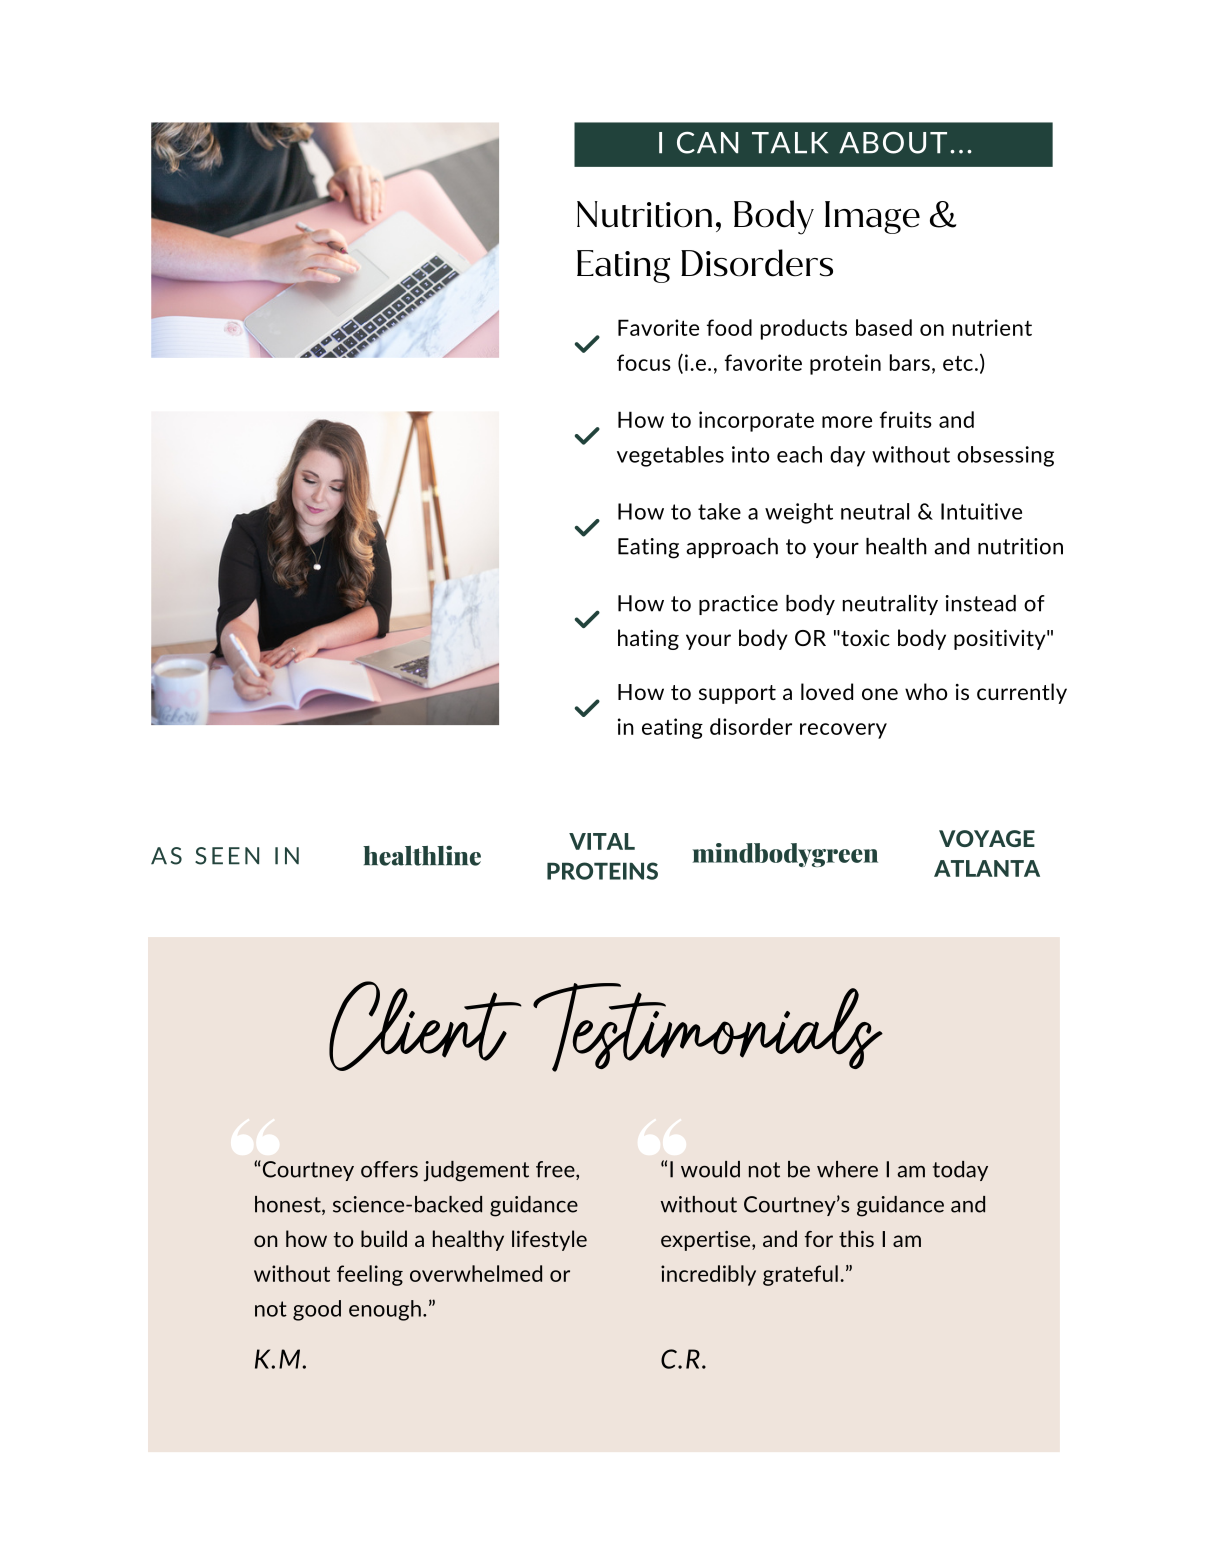  I want to click on CAN, so click(707, 142).
